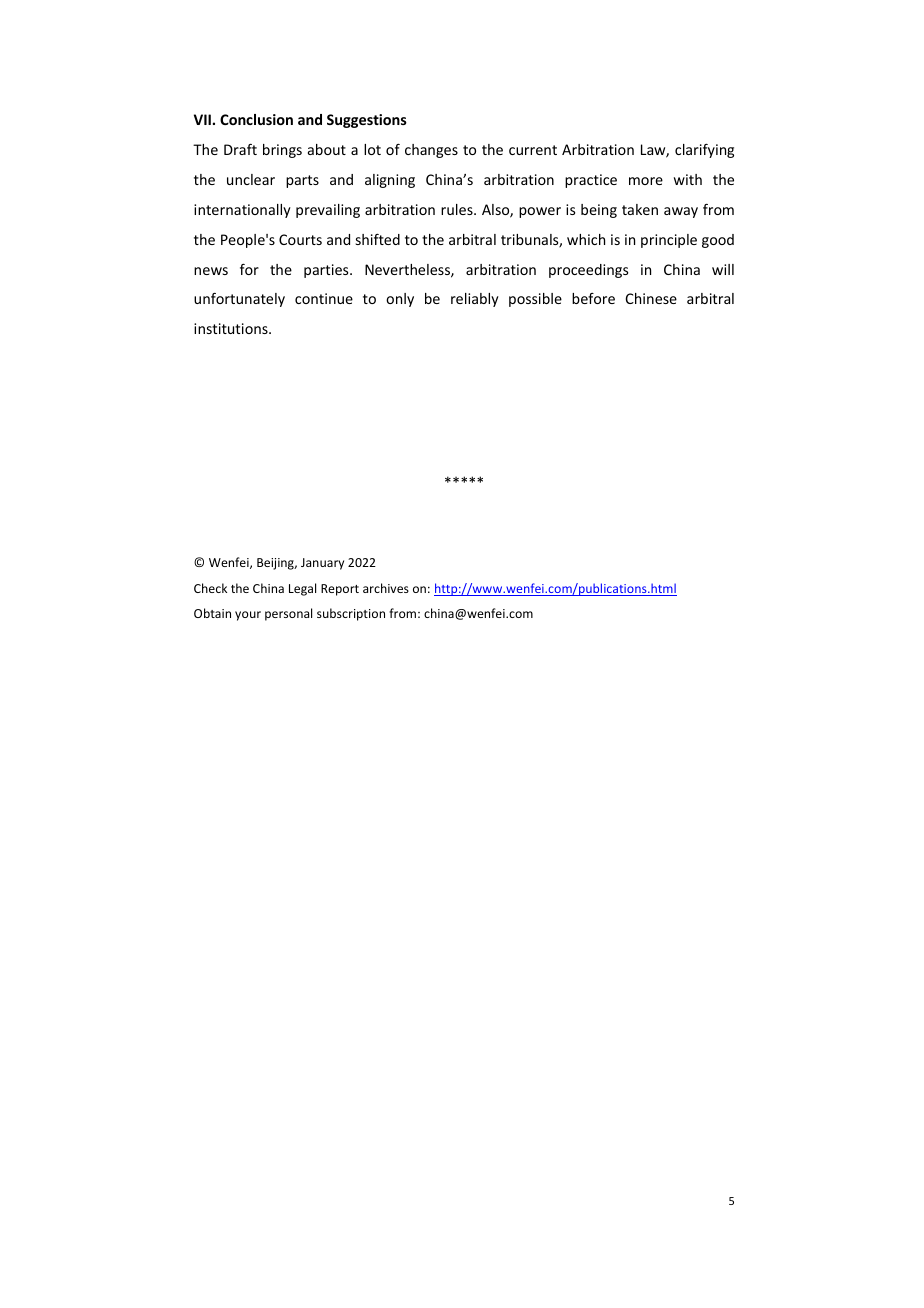  I want to click on January, so click(322, 564).
